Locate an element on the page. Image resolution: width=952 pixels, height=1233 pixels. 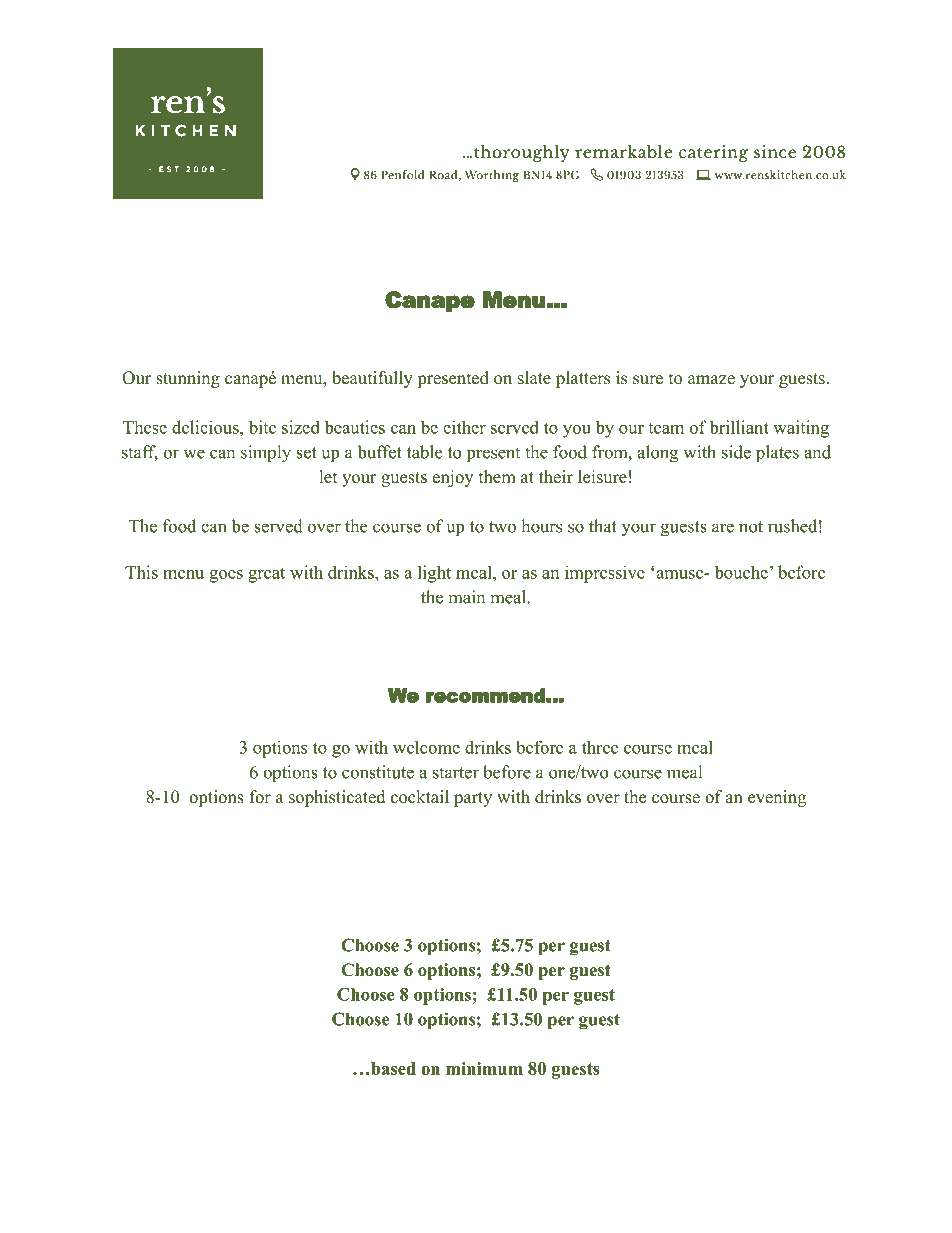
three is located at coordinates (600, 747).
